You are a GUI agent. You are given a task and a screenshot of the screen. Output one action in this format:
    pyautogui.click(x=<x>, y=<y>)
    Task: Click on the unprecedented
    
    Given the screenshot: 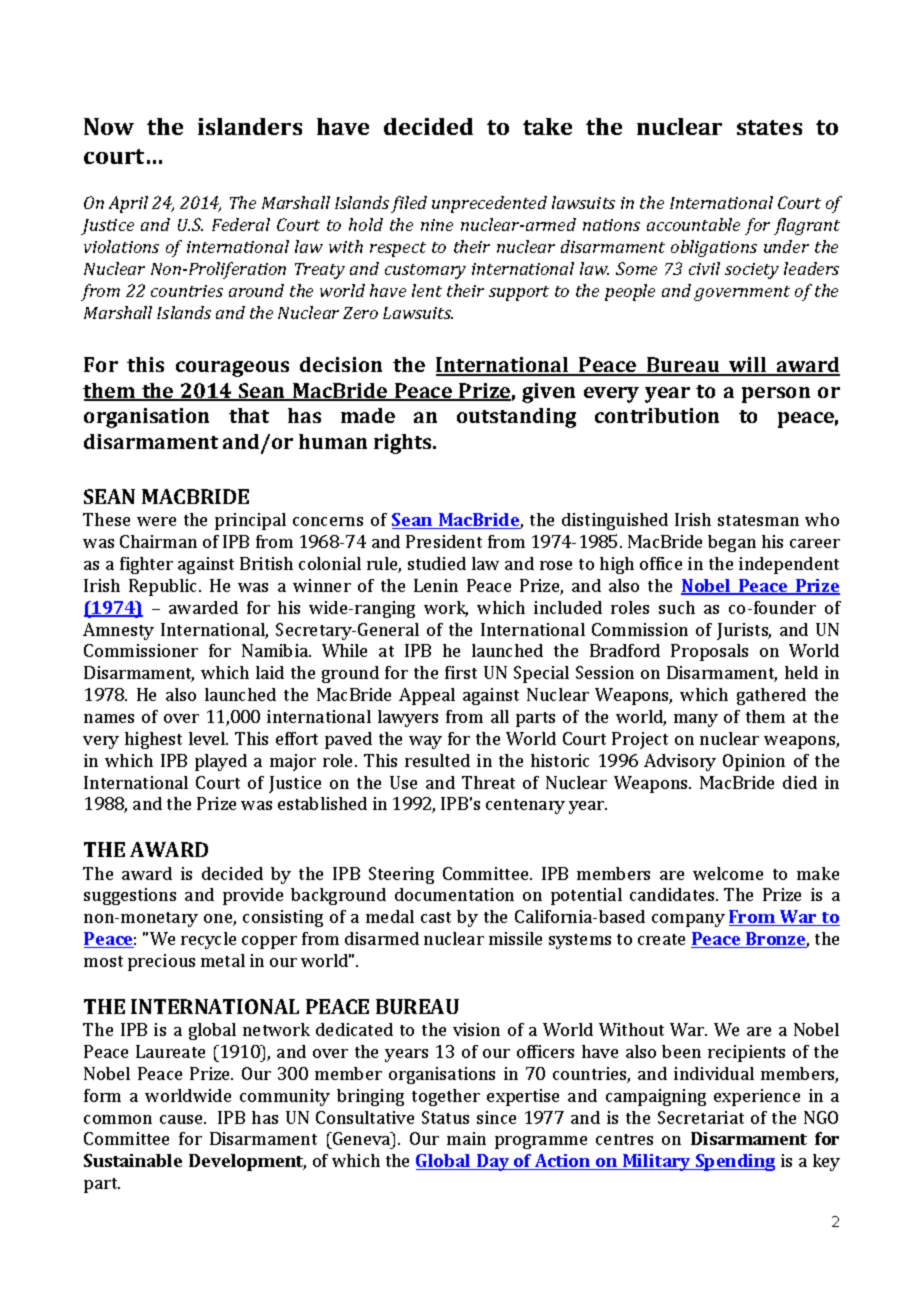 What is the action you would take?
    pyautogui.click(x=489, y=204)
